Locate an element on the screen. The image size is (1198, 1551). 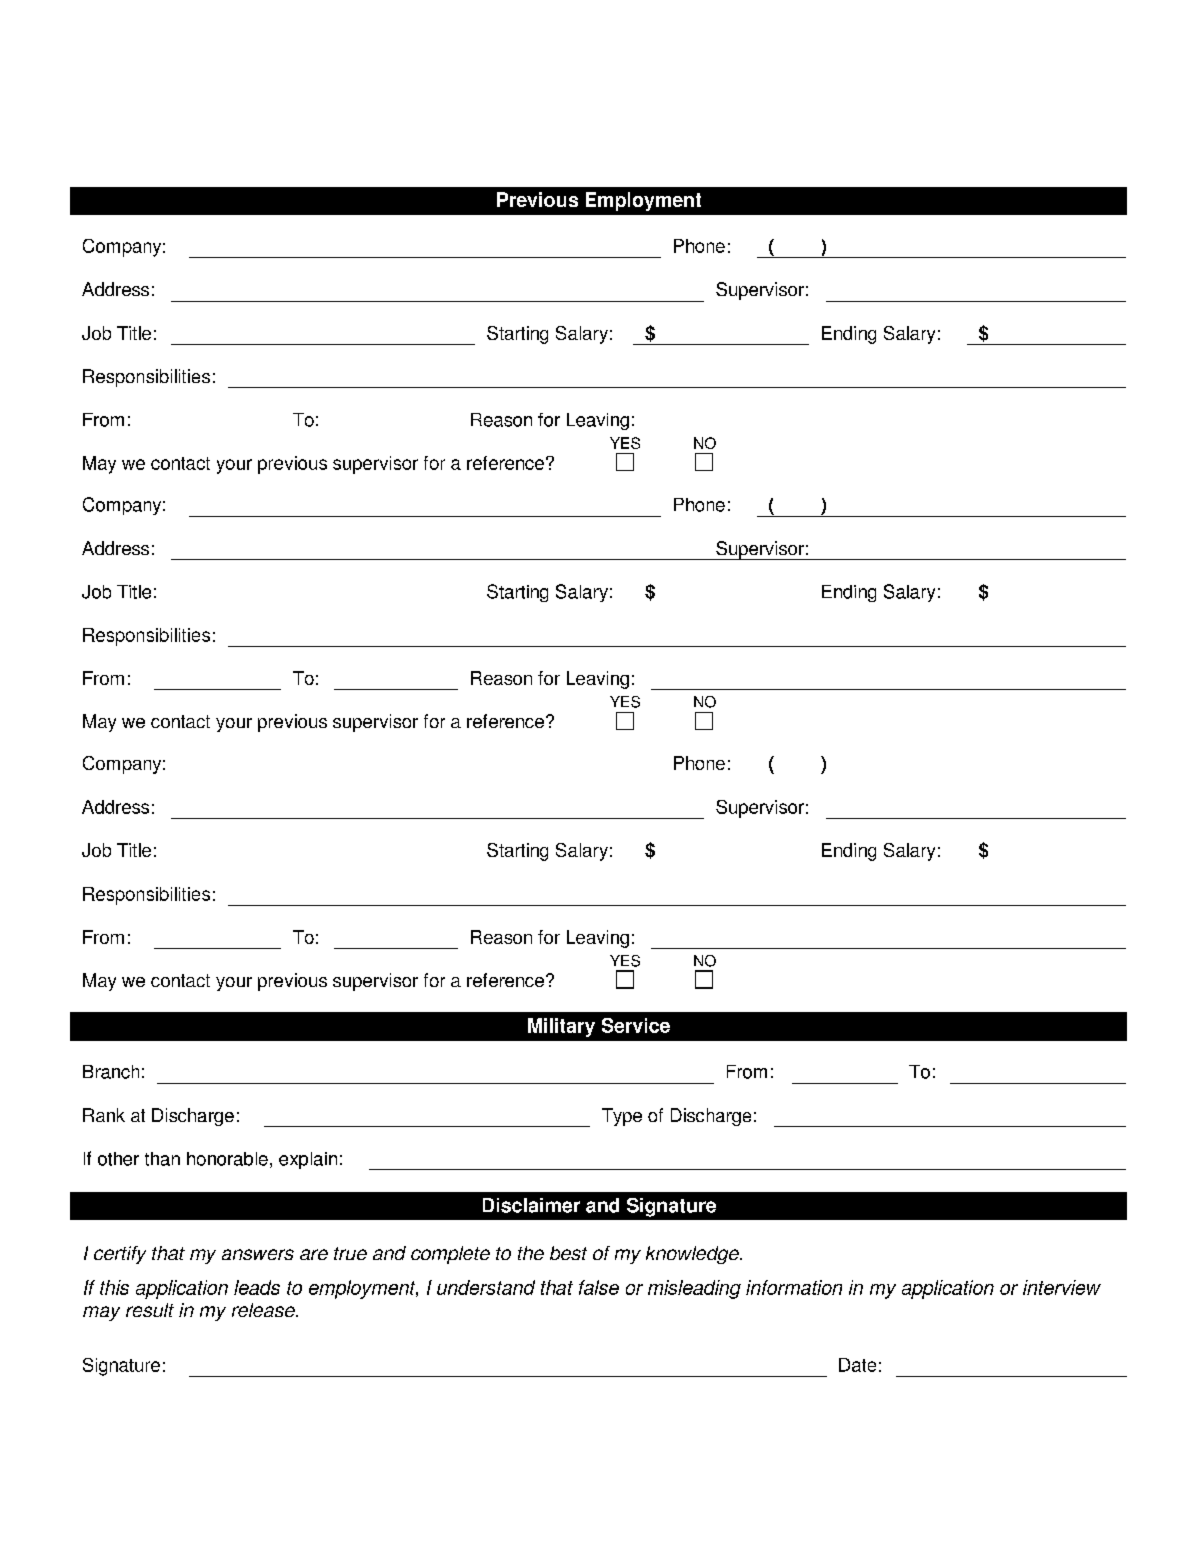
interview is located at coordinates (1062, 1287).
